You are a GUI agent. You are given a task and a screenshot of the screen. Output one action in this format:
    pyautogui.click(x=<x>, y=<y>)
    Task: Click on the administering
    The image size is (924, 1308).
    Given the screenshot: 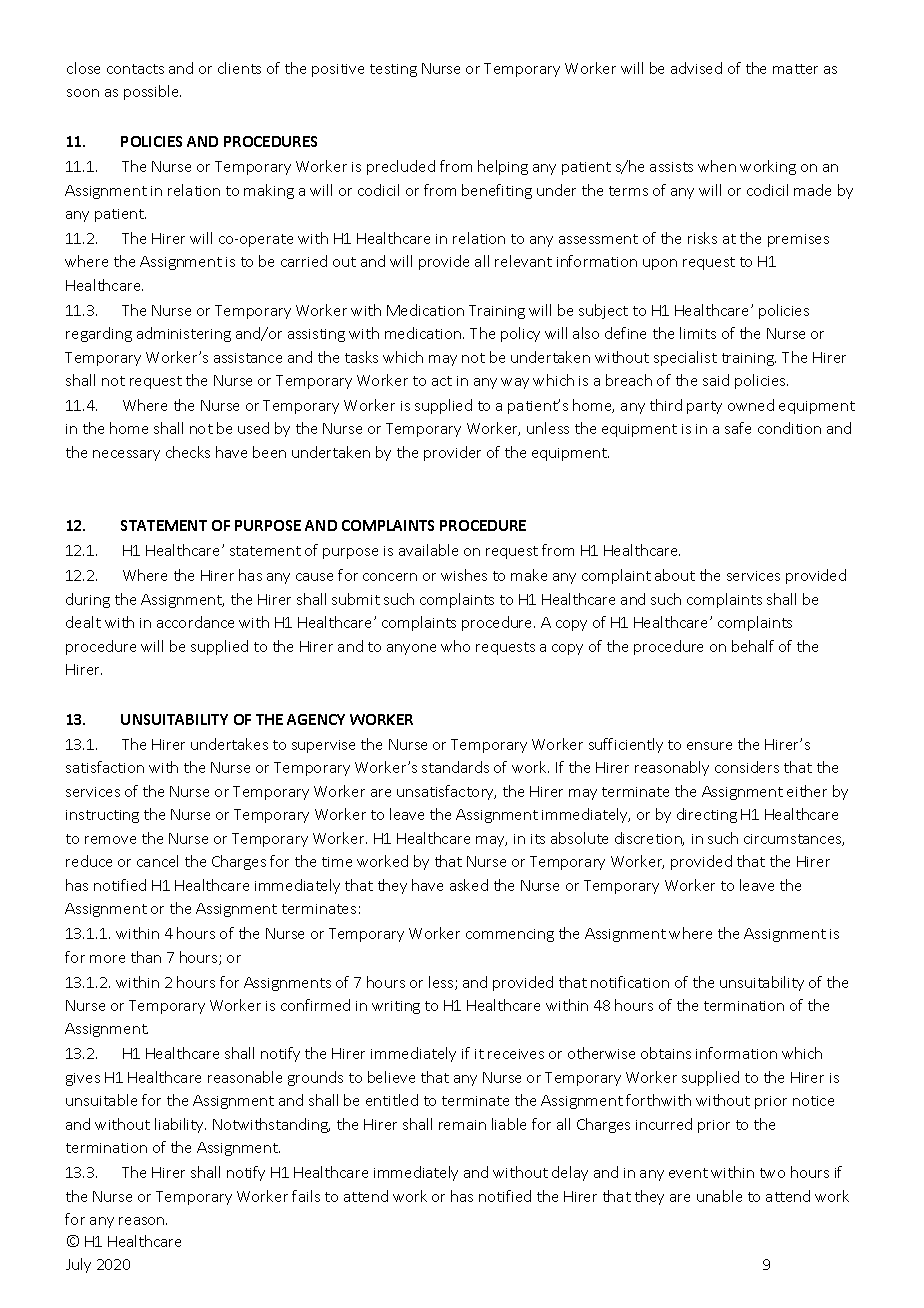 What is the action you would take?
    pyautogui.click(x=184, y=334)
